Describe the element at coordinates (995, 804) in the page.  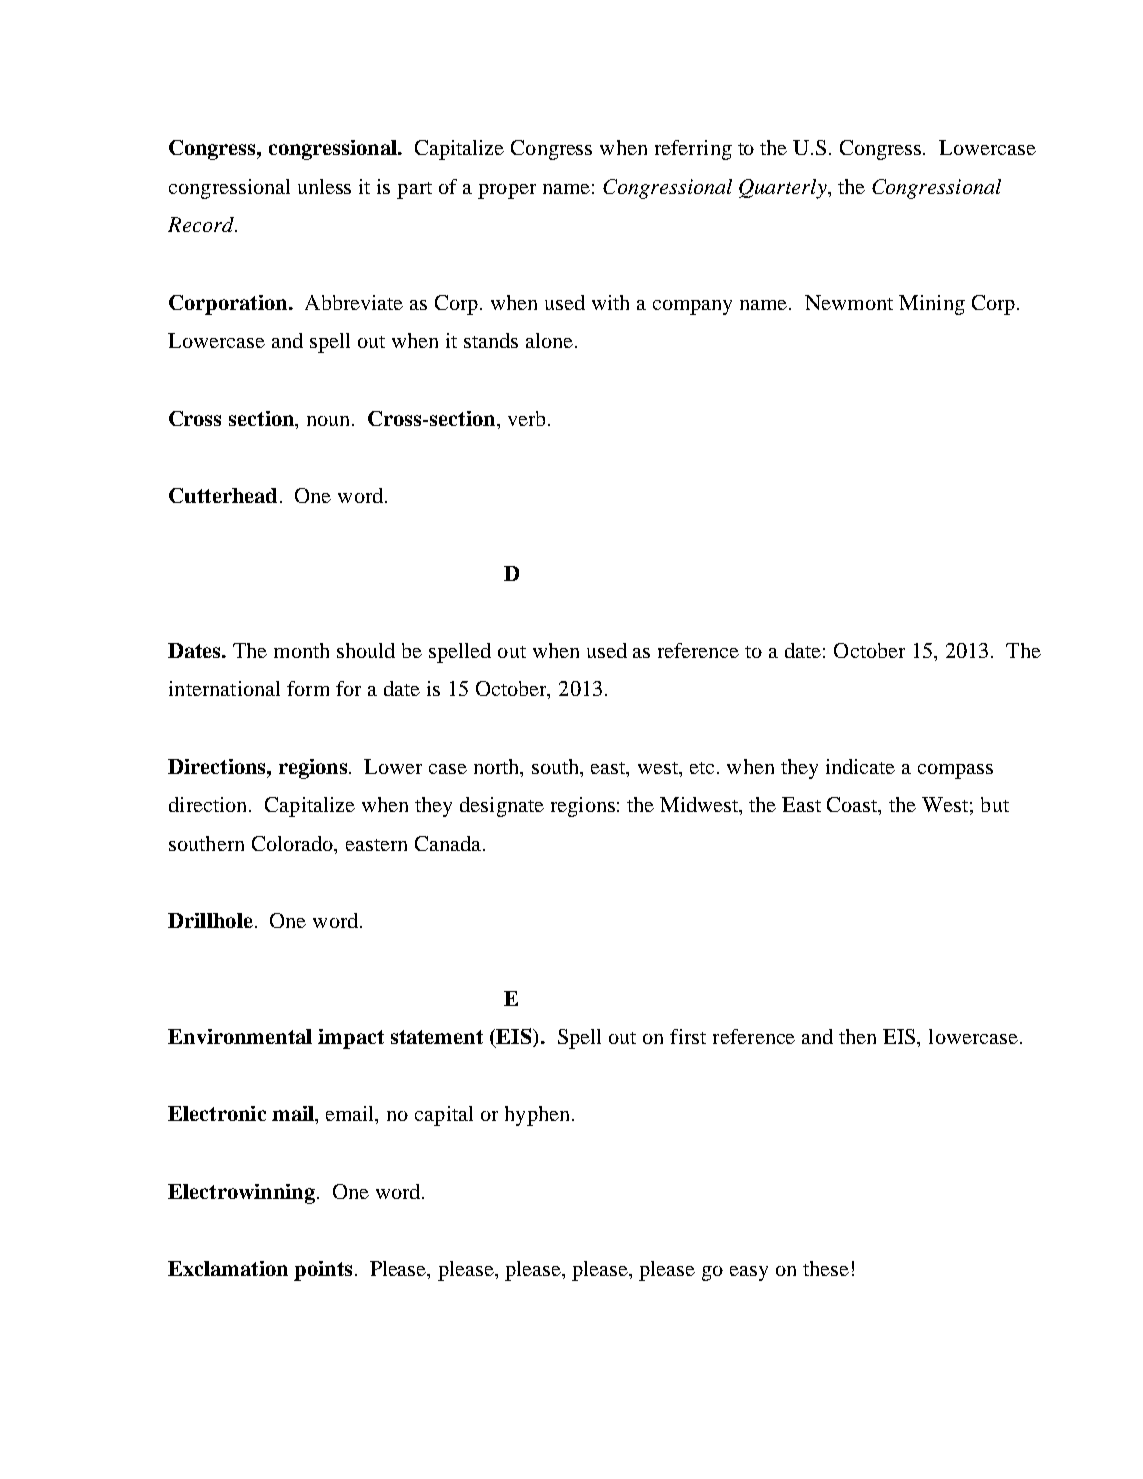
I see `but` at that location.
